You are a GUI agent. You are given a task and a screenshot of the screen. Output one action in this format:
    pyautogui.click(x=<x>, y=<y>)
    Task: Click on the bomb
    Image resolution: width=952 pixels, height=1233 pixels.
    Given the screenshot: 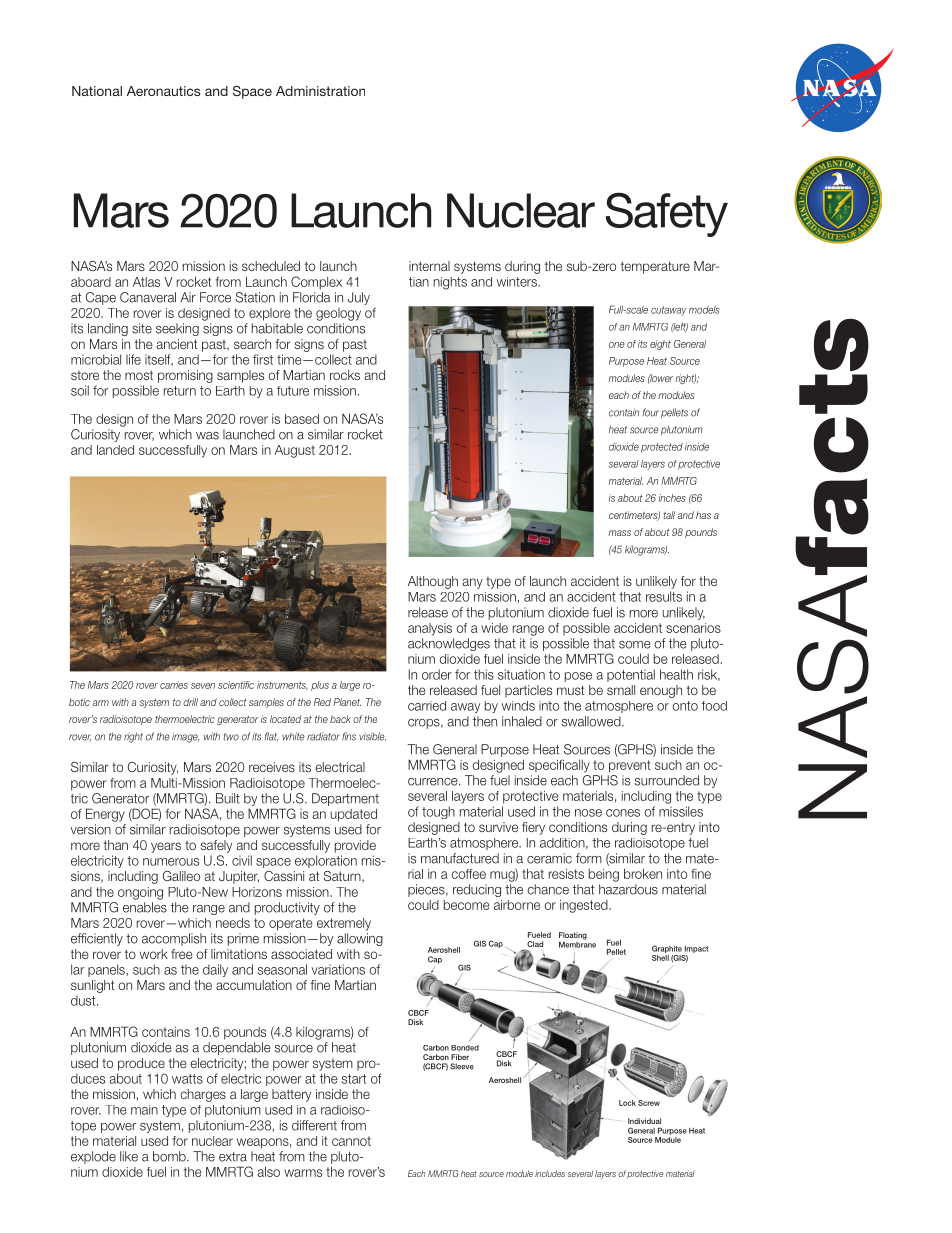 What is the action you would take?
    pyautogui.click(x=170, y=1156)
